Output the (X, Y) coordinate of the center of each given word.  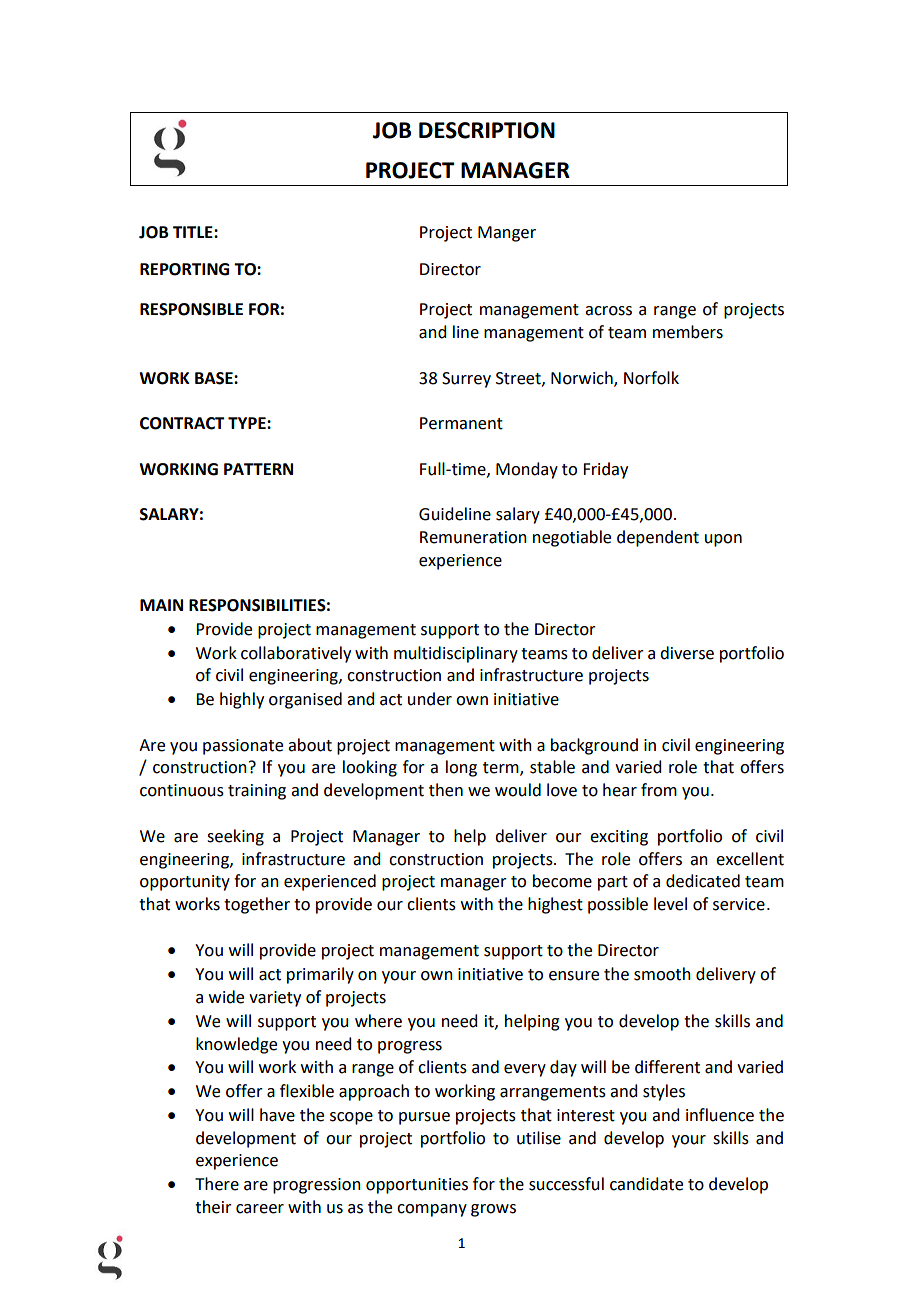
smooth (662, 974)
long (461, 768)
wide (226, 997)
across (608, 311)
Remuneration (473, 537)
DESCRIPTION (487, 130)
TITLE (194, 232)
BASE (215, 378)
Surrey (466, 380)
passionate (243, 747)
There (217, 1184)
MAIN (161, 605)
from (659, 790)
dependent (658, 538)
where (378, 1021)
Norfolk (651, 378)
